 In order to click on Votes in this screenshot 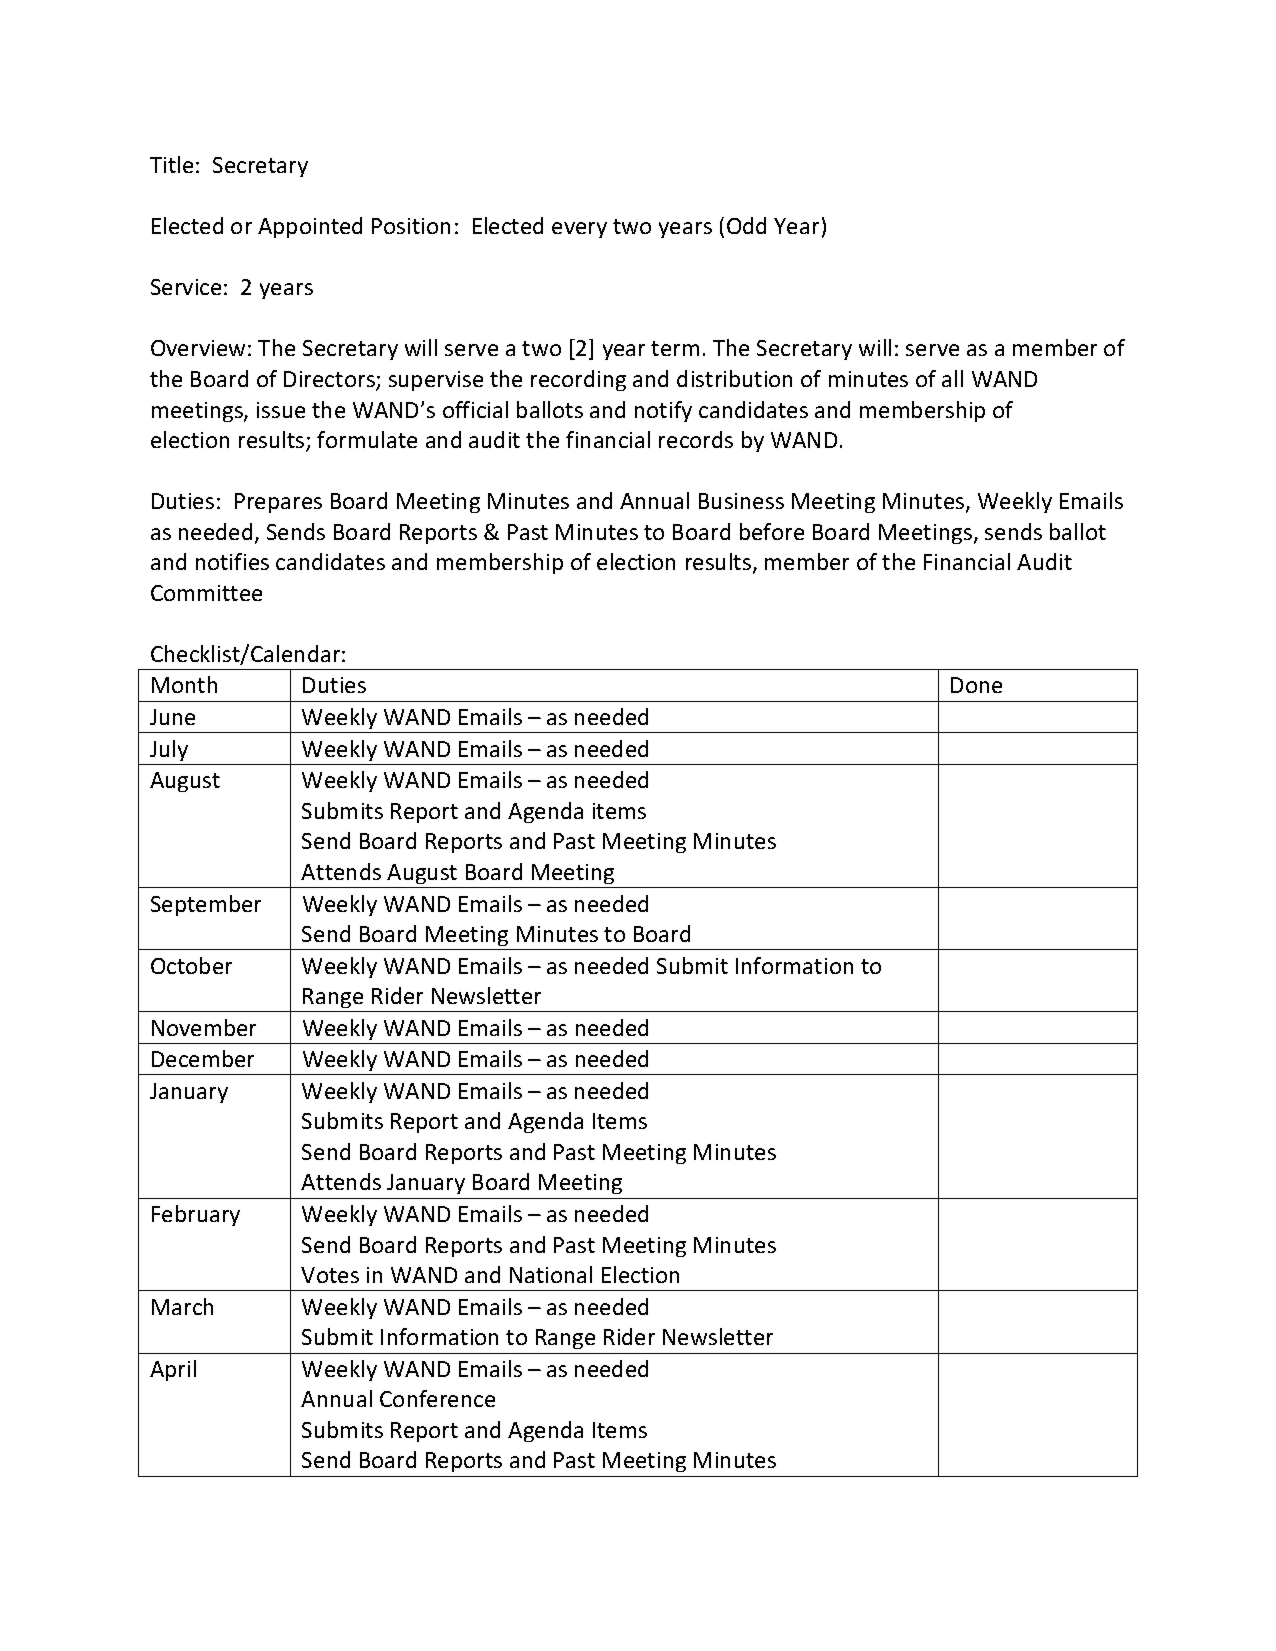, I will do `click(330, 1275)`.
